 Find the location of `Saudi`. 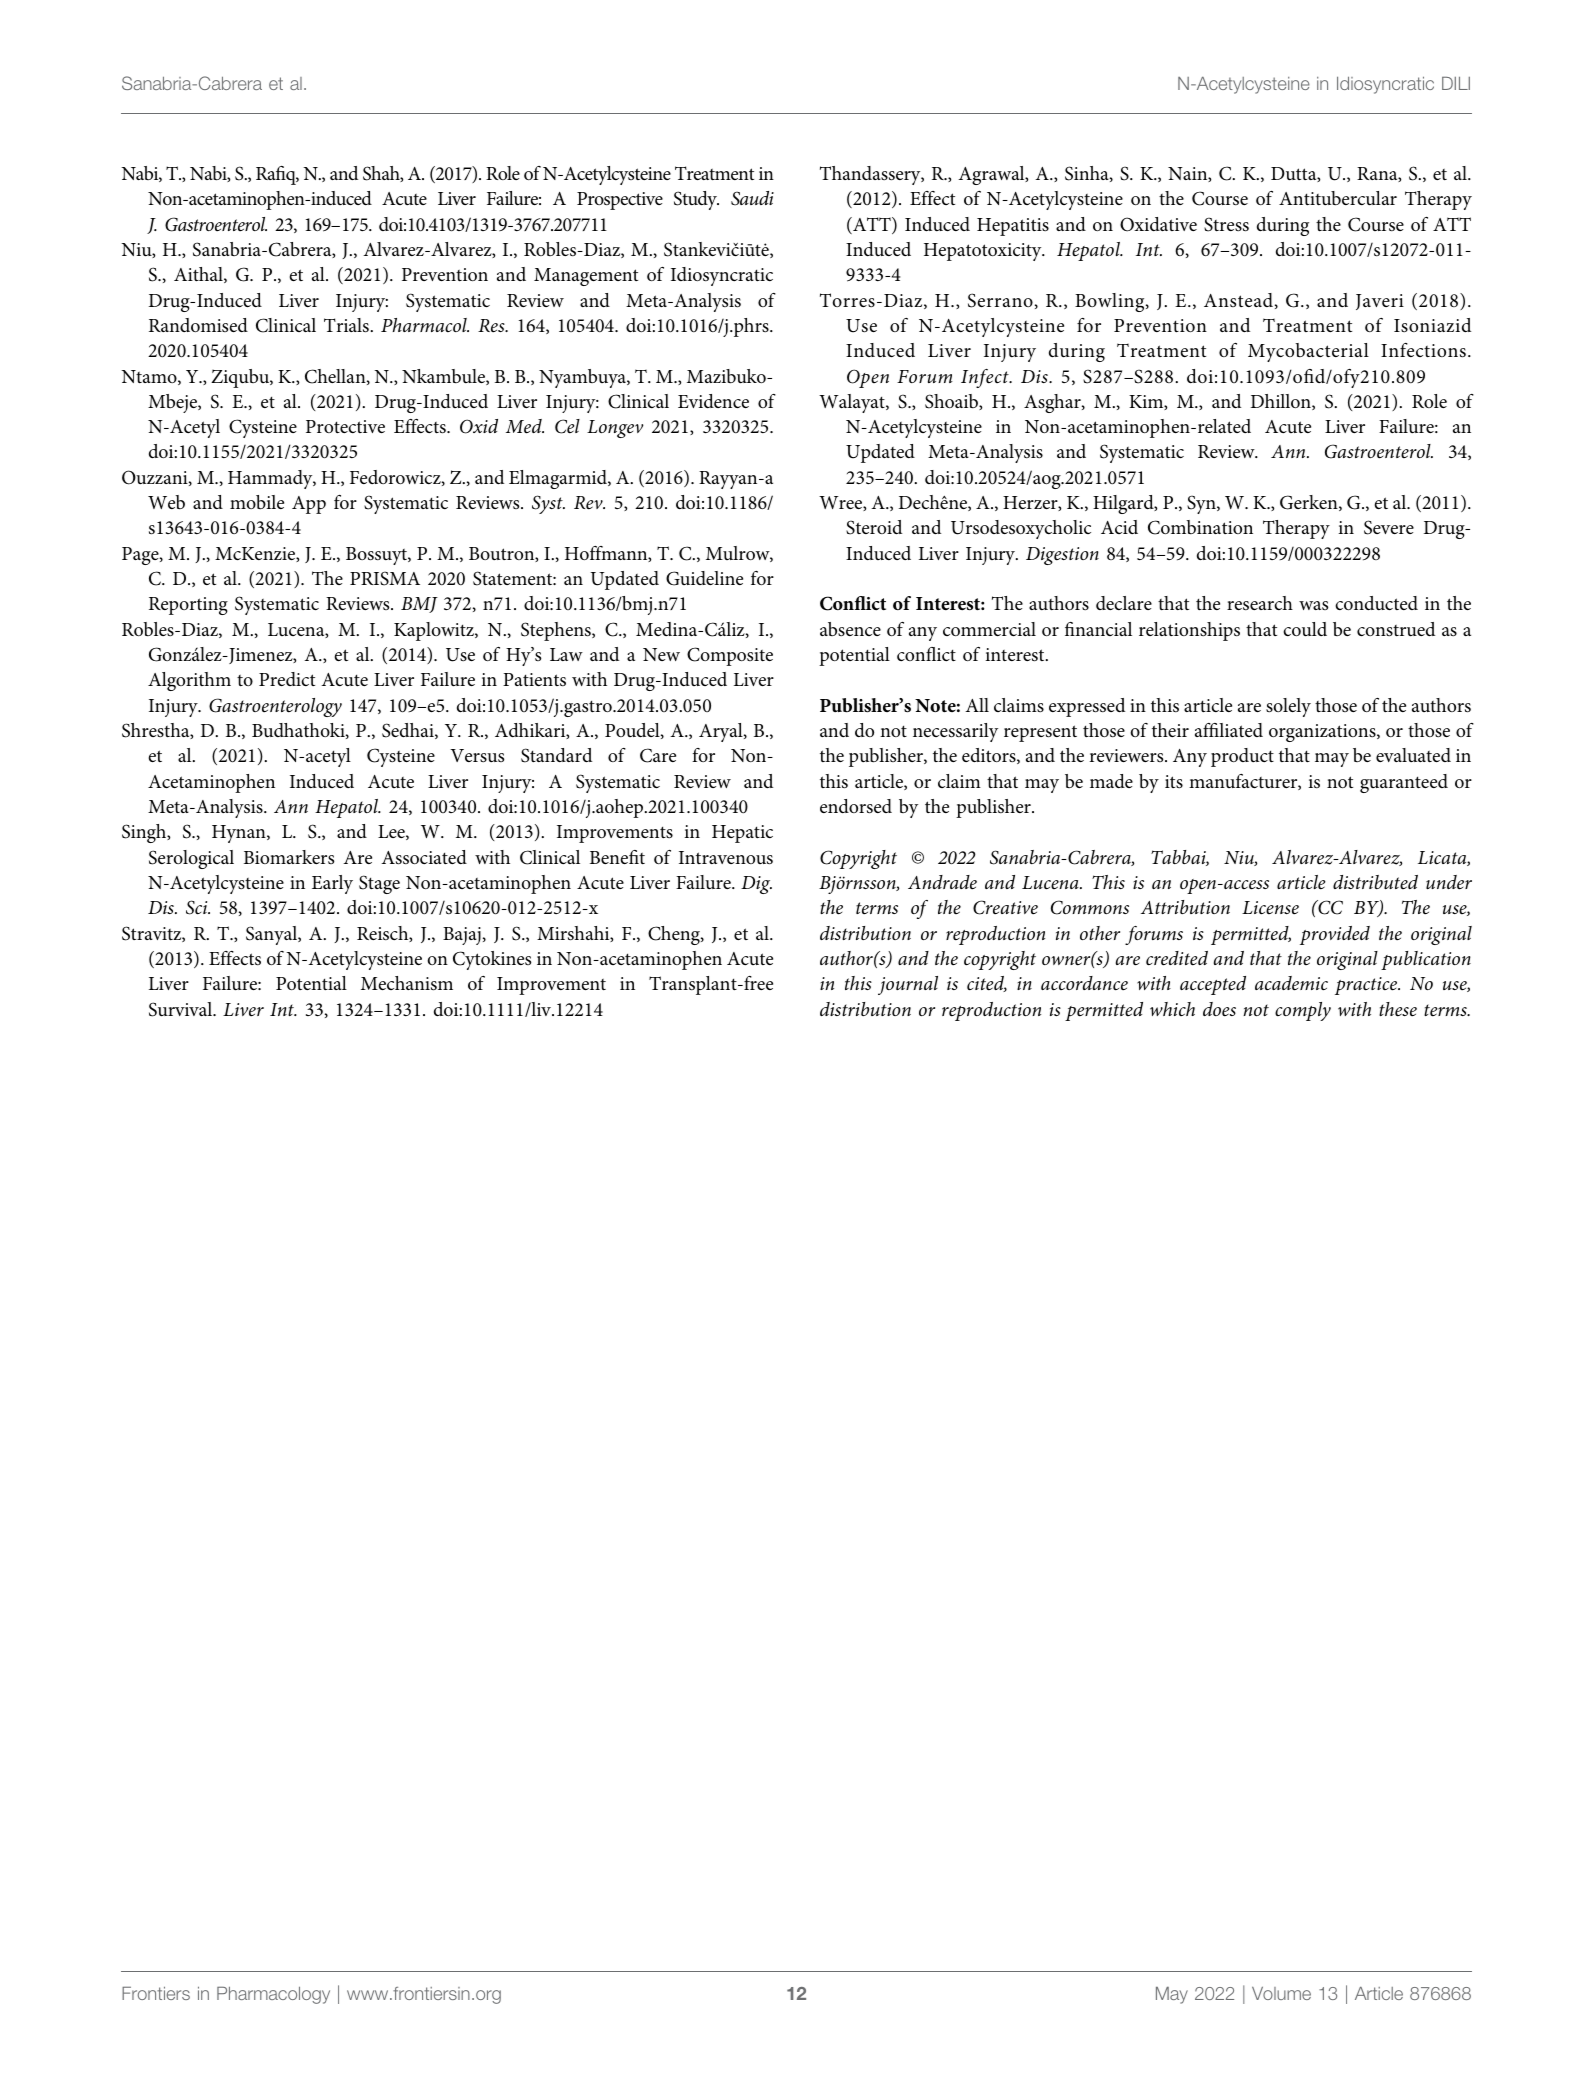

Saudi is located at coordinates (752, 198).
